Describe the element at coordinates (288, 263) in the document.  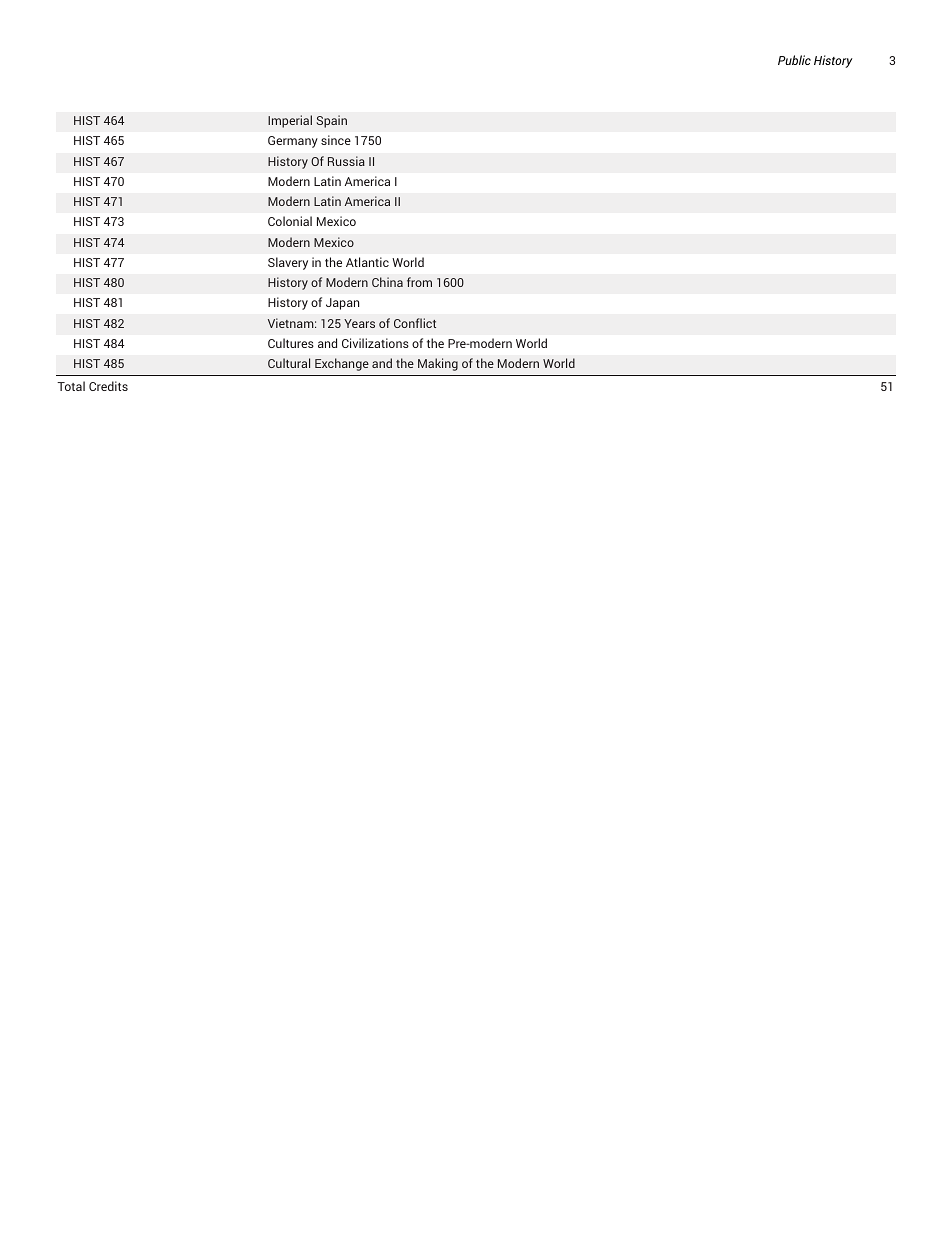
I see `Slavery` at that location.
